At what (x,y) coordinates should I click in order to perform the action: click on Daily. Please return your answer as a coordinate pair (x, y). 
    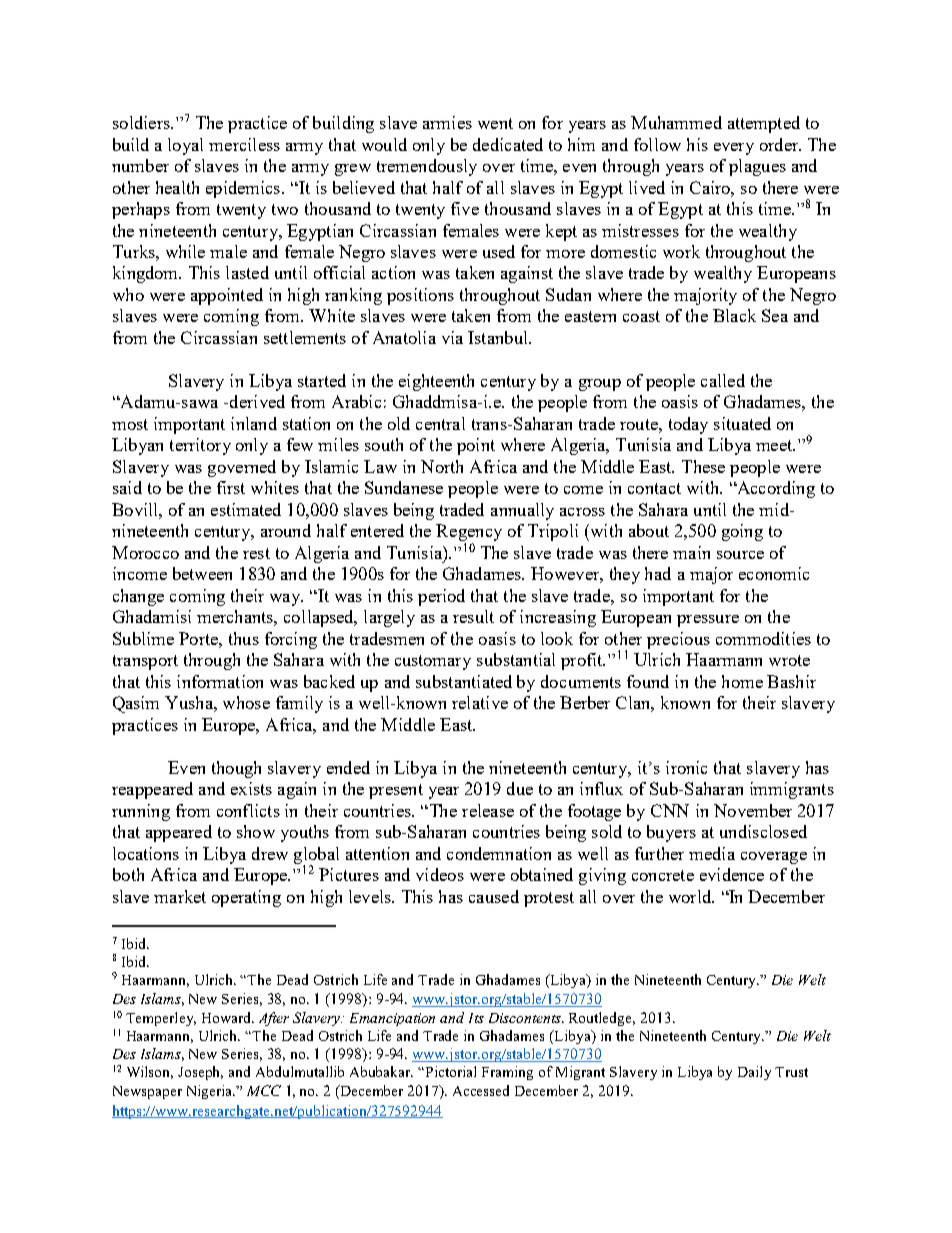
    Looking at the image, I should click on (754, 1073).
